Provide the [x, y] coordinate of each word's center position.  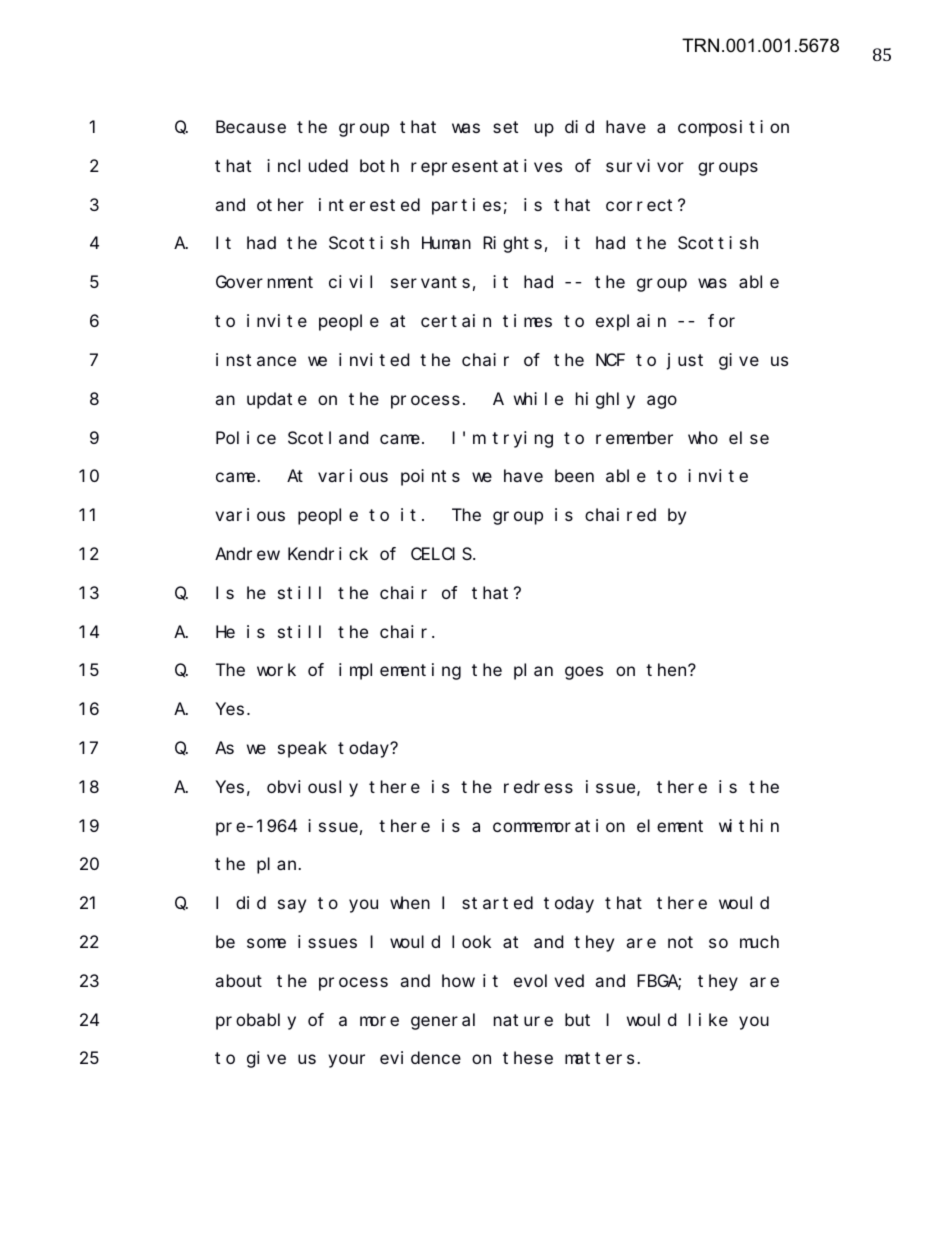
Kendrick [328, 553]
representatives [486, 167]
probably [256, 1021]
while [538, 398]
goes [584, 673]
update [277, 400]
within [749, 825]
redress [538, 786]
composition [733, 128]
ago [662, 402]
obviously [312, 788]
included [307, 165]
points [430, 477]
